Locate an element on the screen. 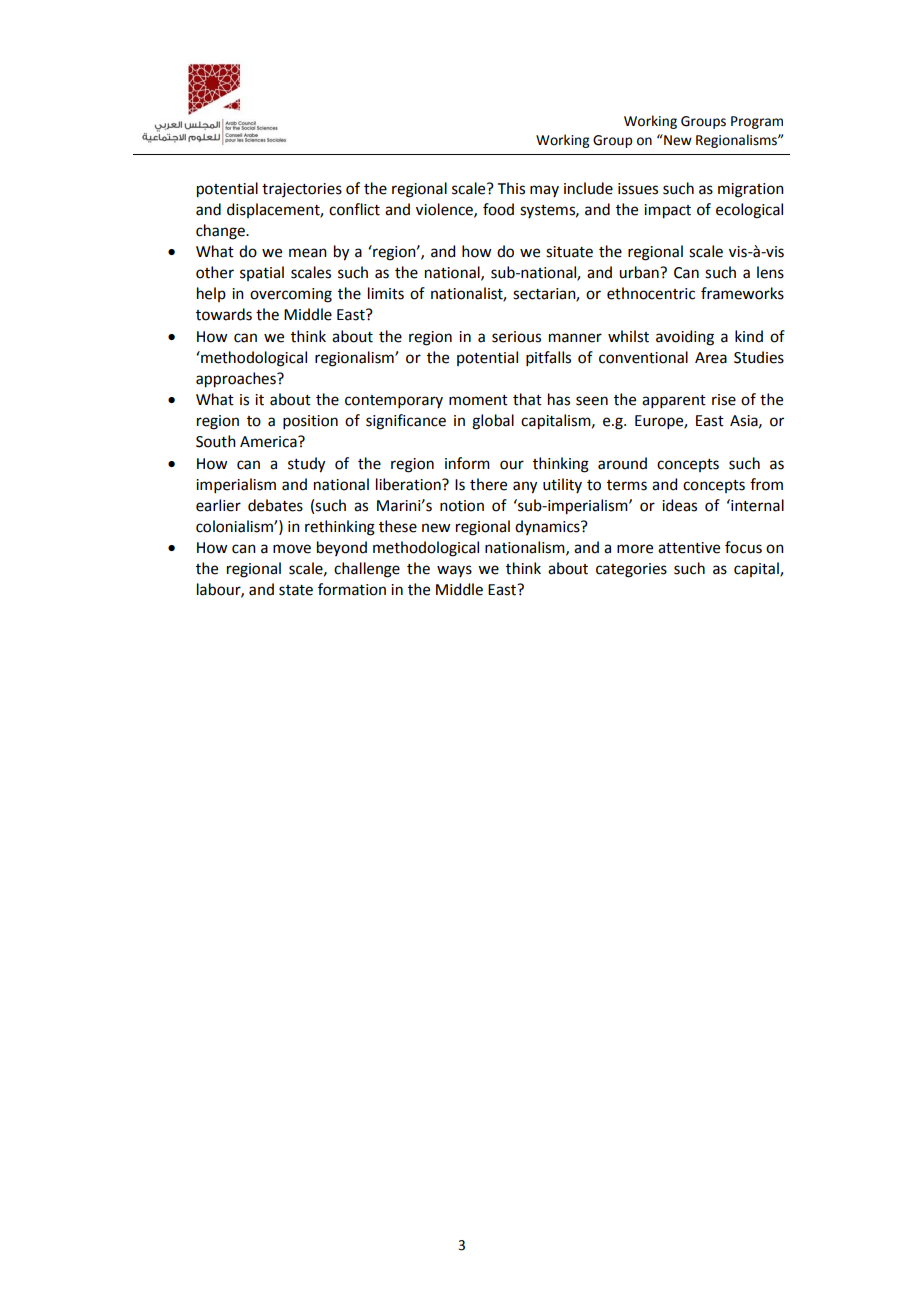 The image size is (924, 1309). serious is located at coordinates (516, 337).
